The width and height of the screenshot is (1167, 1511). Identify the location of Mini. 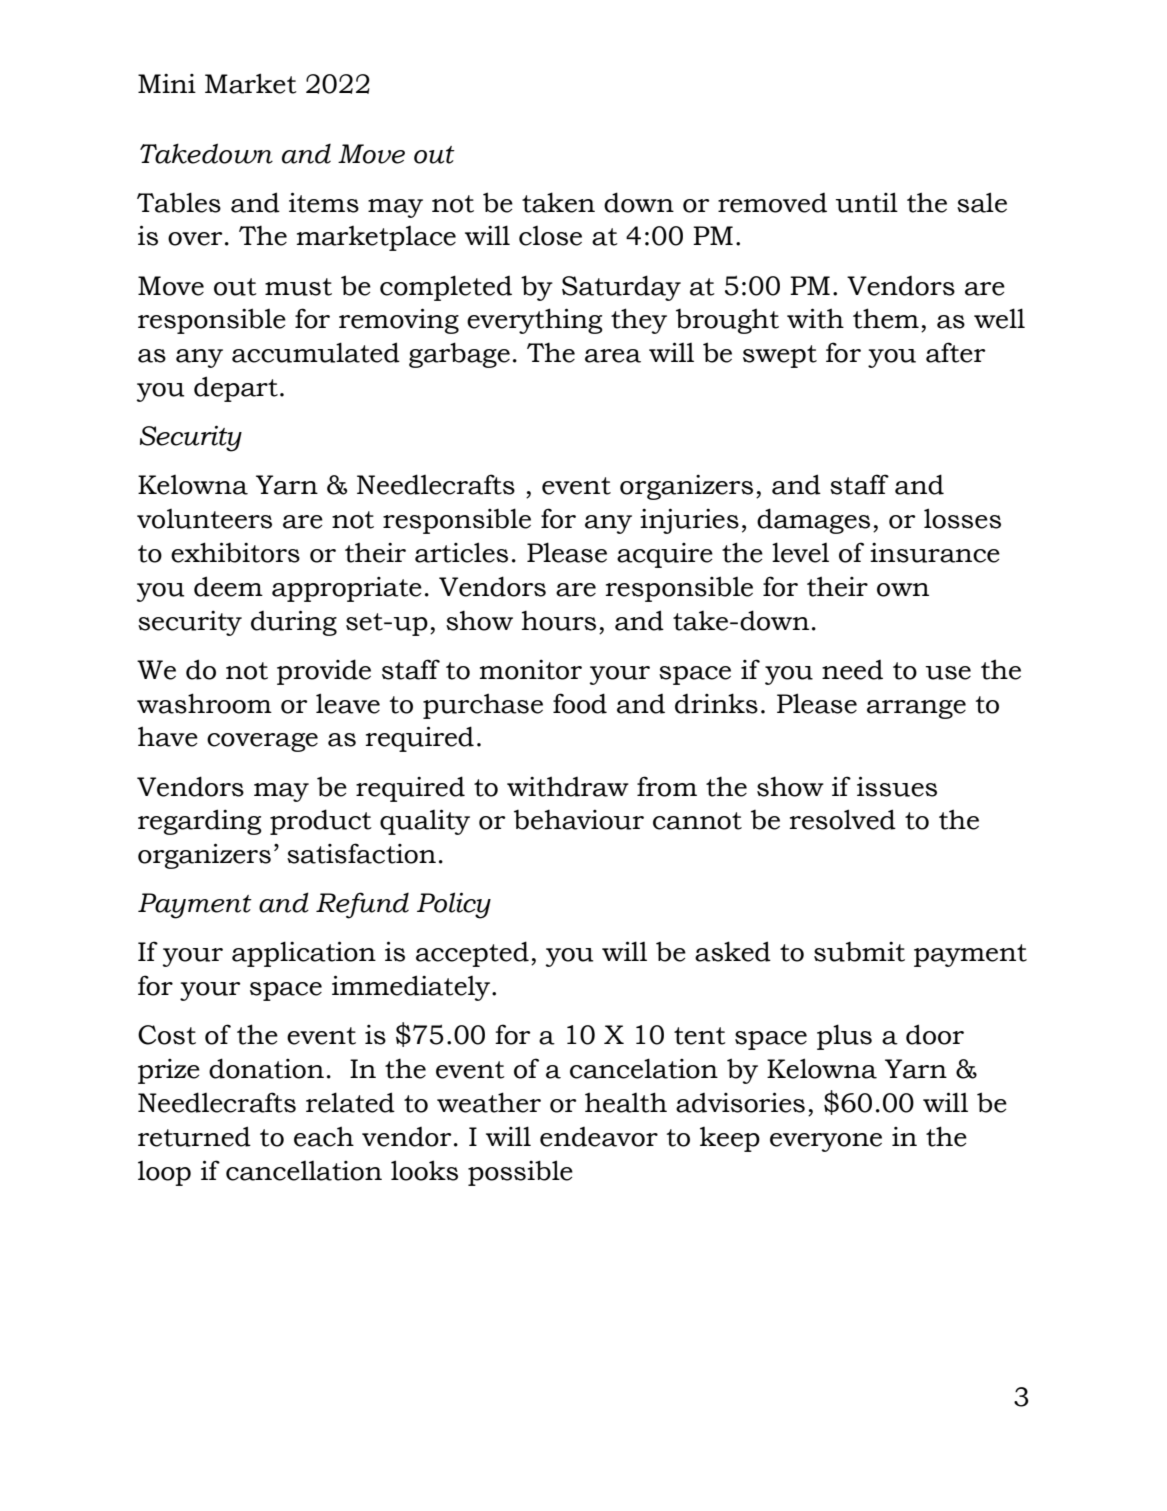
(167, 83).
